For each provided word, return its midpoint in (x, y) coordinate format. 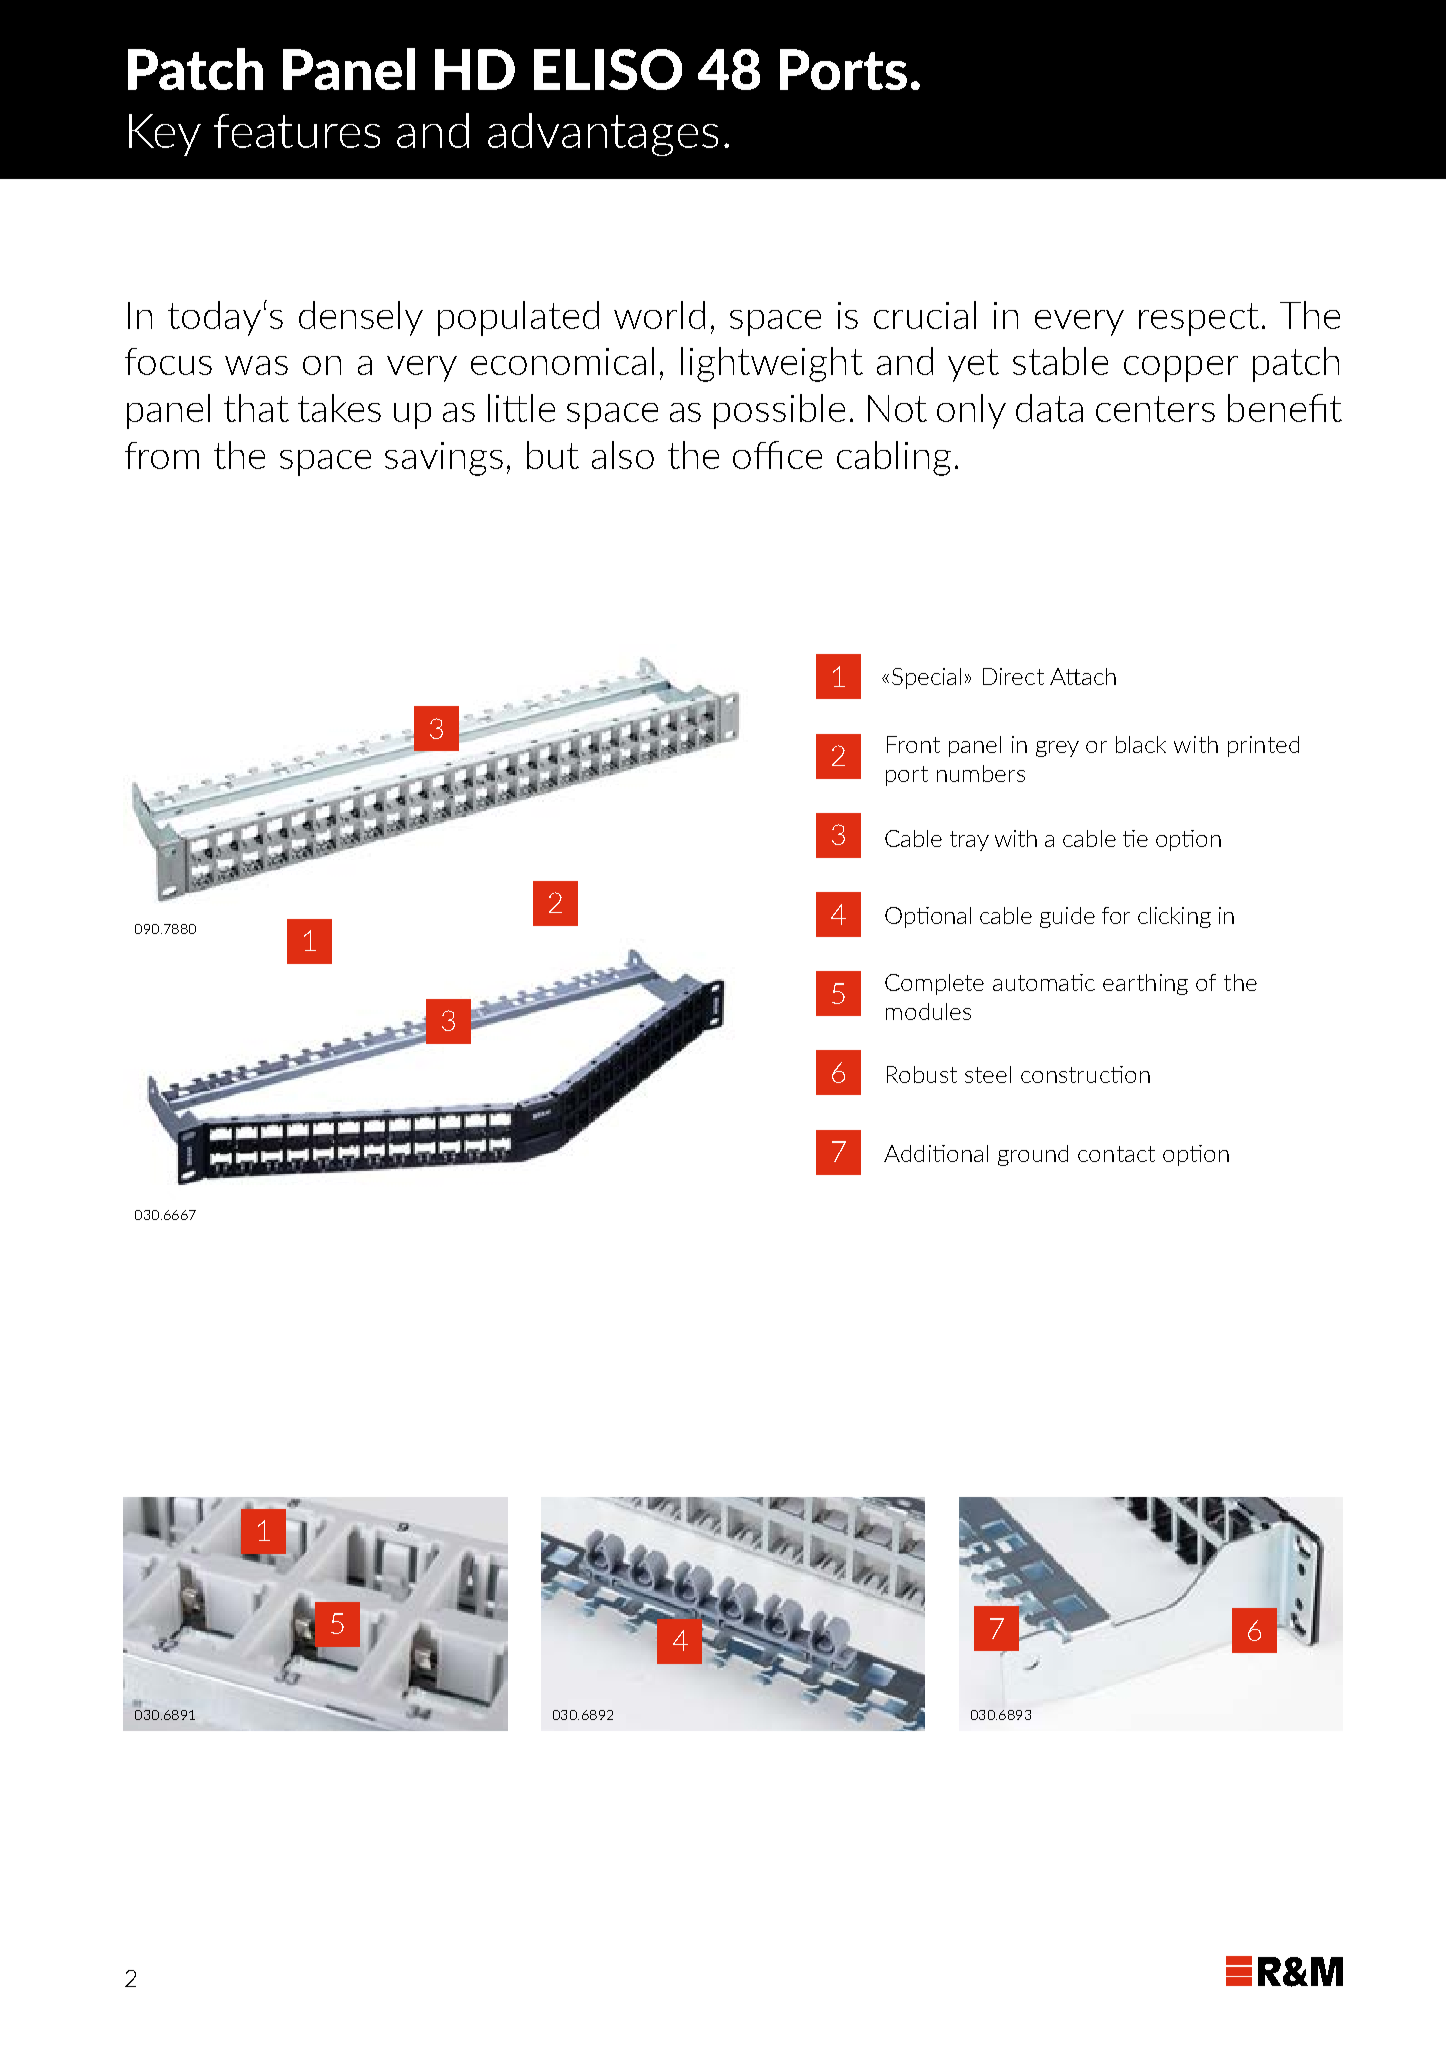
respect (1199, 319)
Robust (922, 1074)
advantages (603, 134)
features (297, 131)
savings (444, 459)
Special (926, 678)
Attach (1083, 676)
